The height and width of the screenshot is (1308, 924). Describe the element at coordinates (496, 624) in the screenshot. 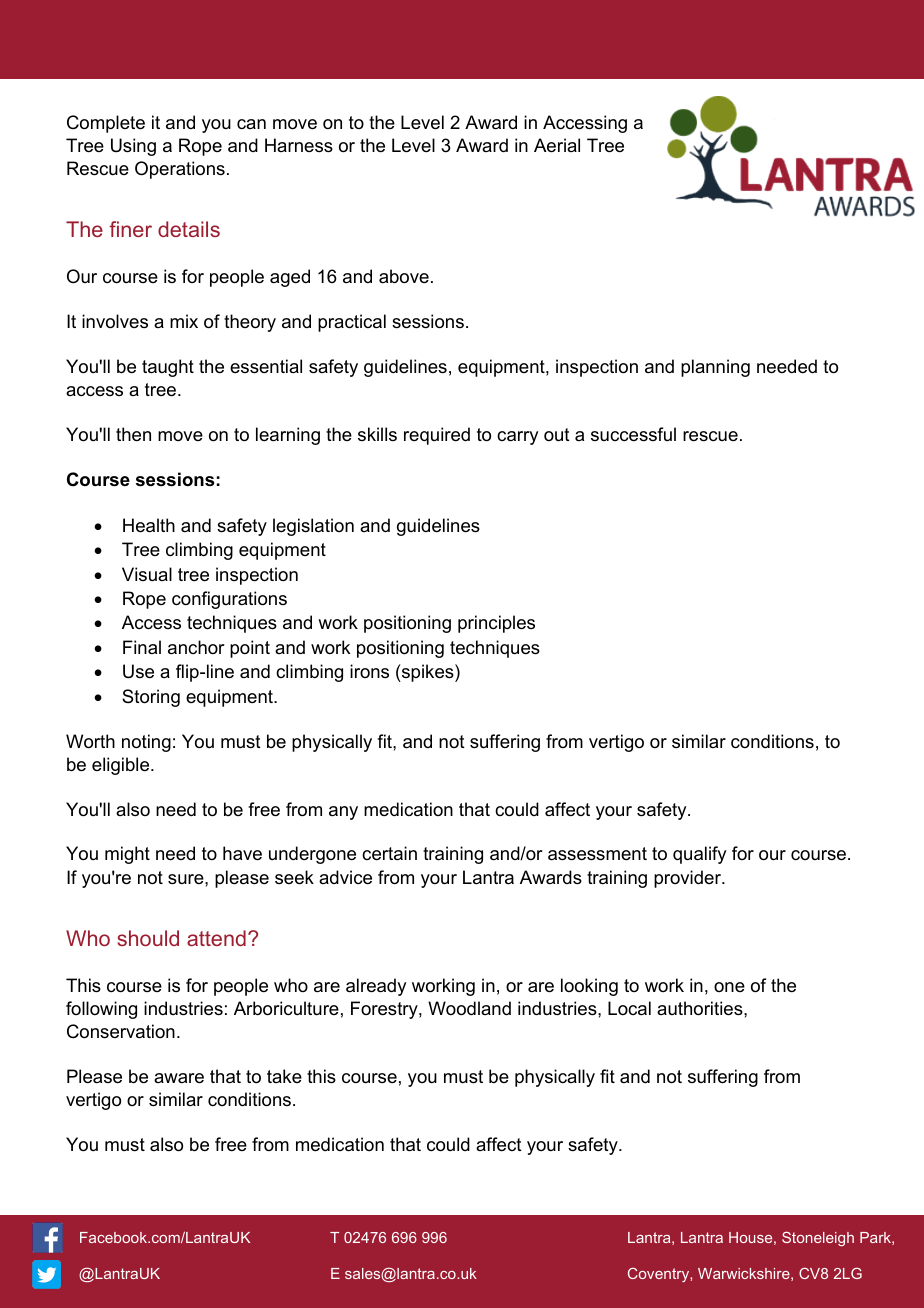

I see `principles` at that location.
